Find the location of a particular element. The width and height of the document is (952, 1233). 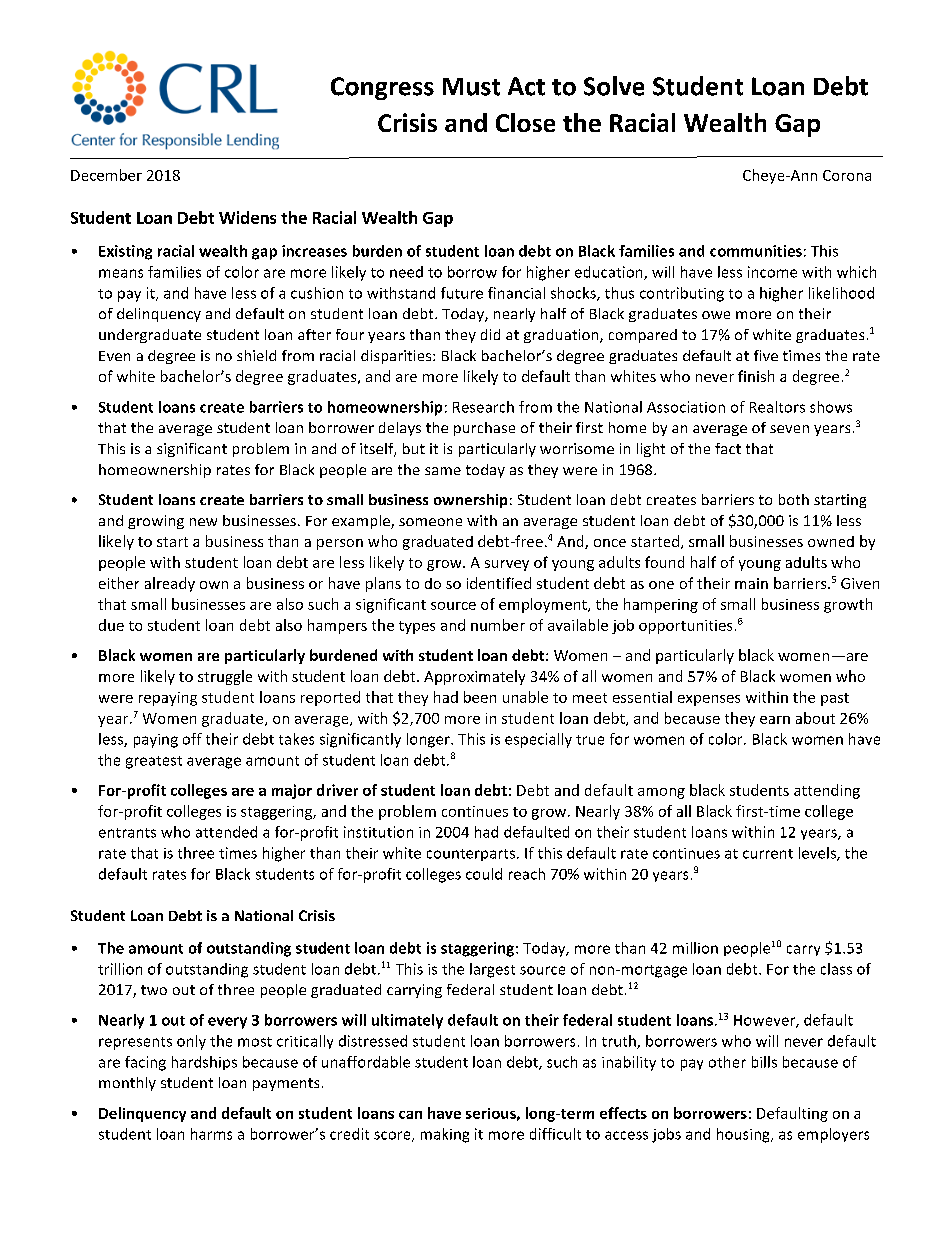

Close is located at coordinates (525, 122).
